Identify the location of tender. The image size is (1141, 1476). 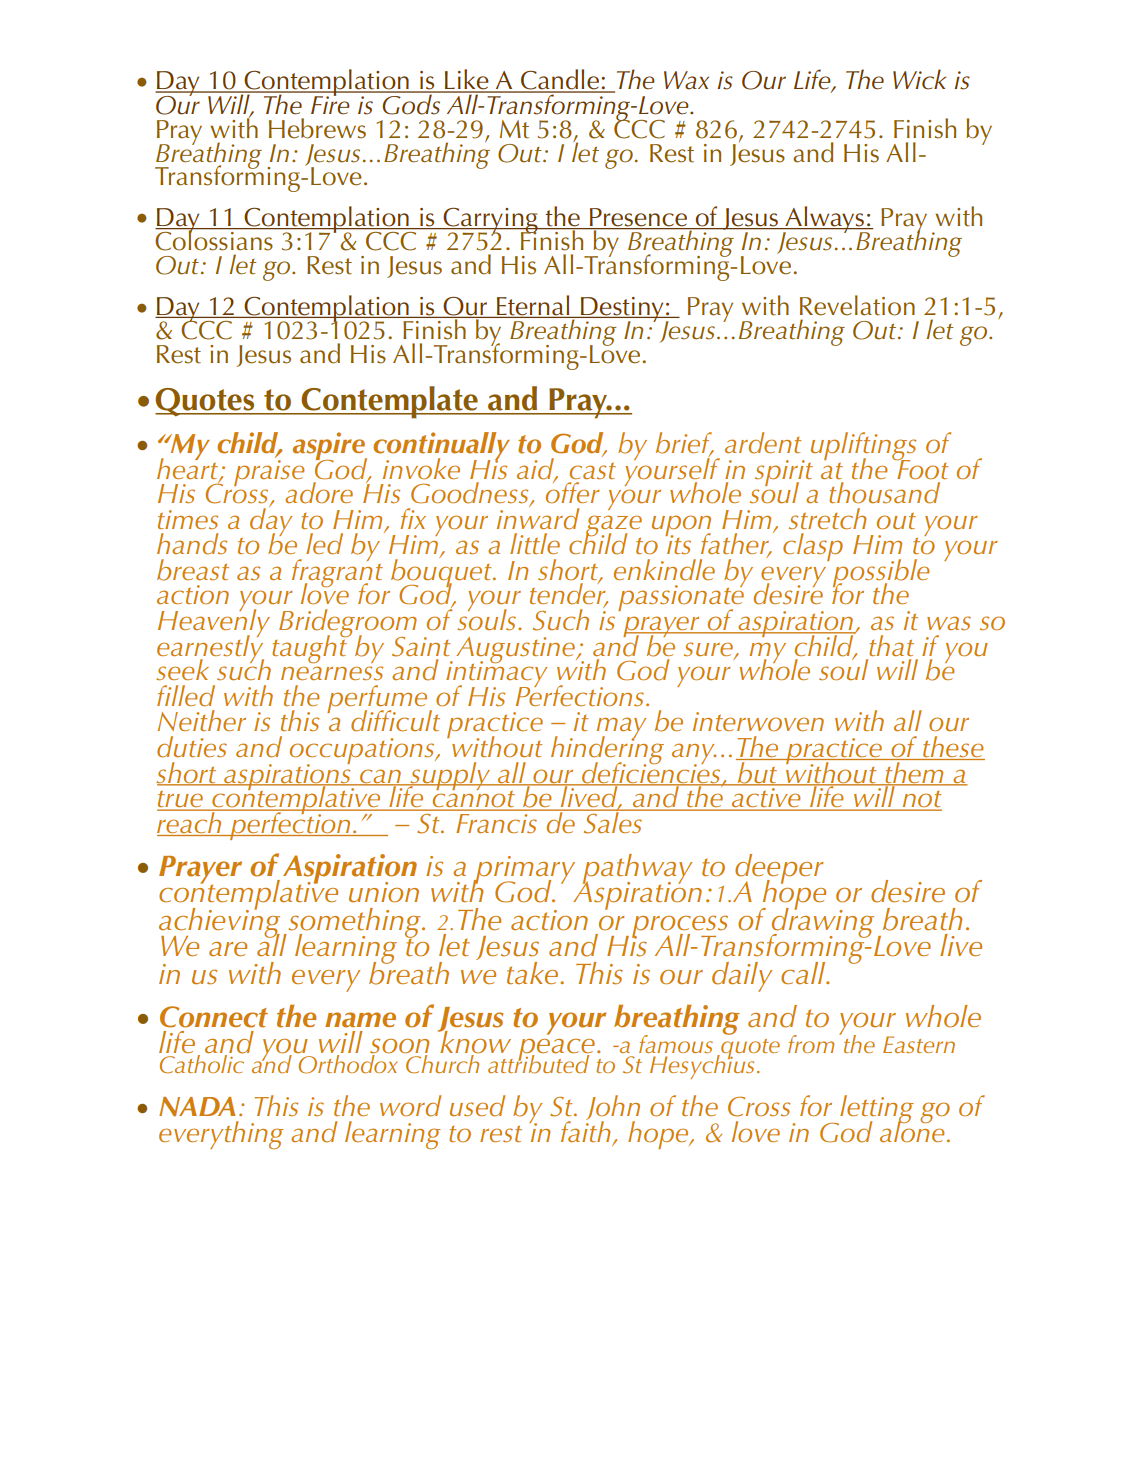
(569, 594).
